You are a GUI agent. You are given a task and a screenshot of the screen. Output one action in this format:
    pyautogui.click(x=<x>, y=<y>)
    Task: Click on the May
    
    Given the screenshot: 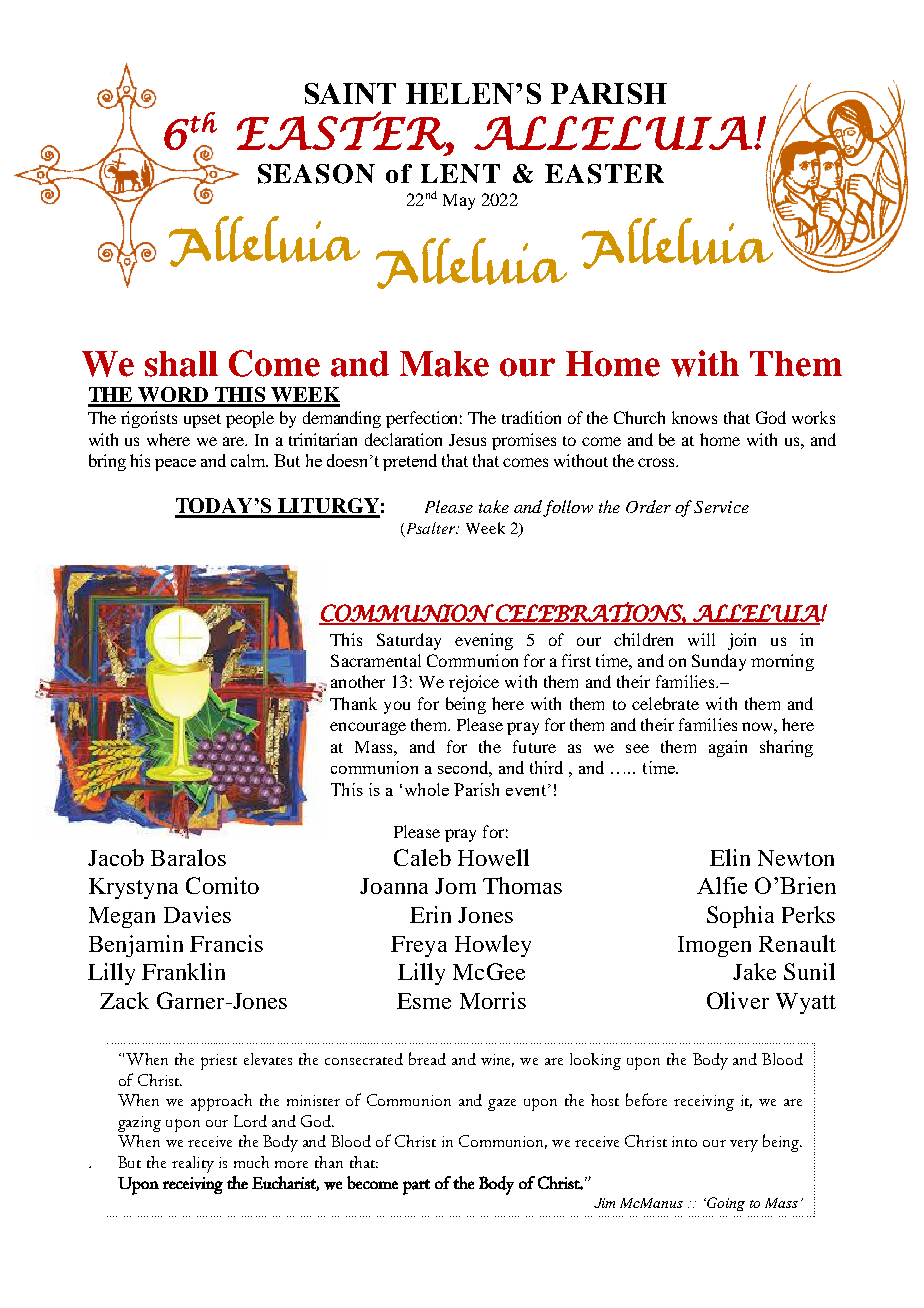 What is the action you would take?
    pyautogui.click(x=459, y=202)
